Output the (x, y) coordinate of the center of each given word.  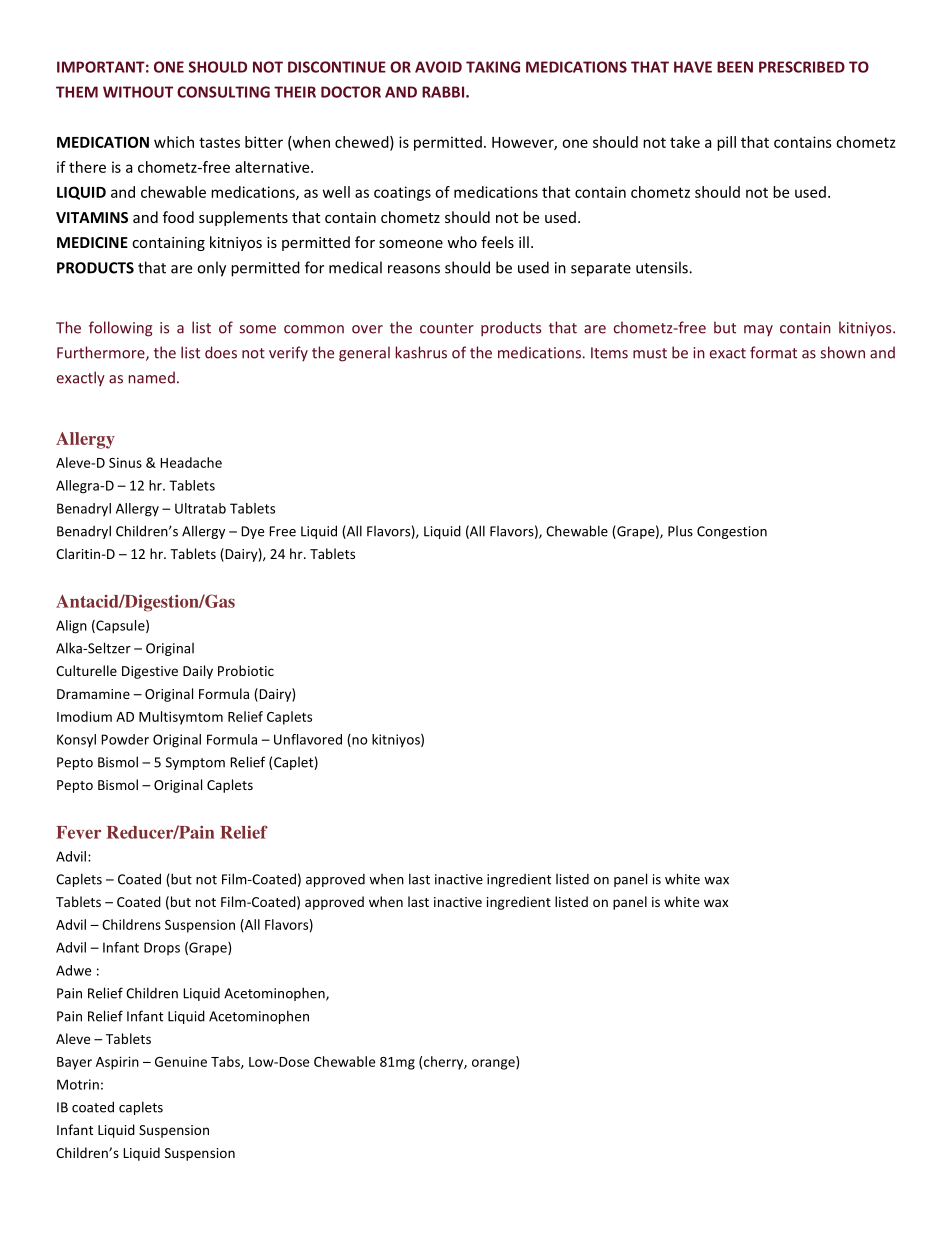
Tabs (226, 1062)
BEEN (735, 67)
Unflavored (308, 739)
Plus (680, 531)
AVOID (438, 67)
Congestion (732, 532)
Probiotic (246, 670)
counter (447, 328)
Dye (252, 532)
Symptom (195, 763)
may (758, 330)
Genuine (181, 1062)
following (120, 329)
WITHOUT (138, 92)
